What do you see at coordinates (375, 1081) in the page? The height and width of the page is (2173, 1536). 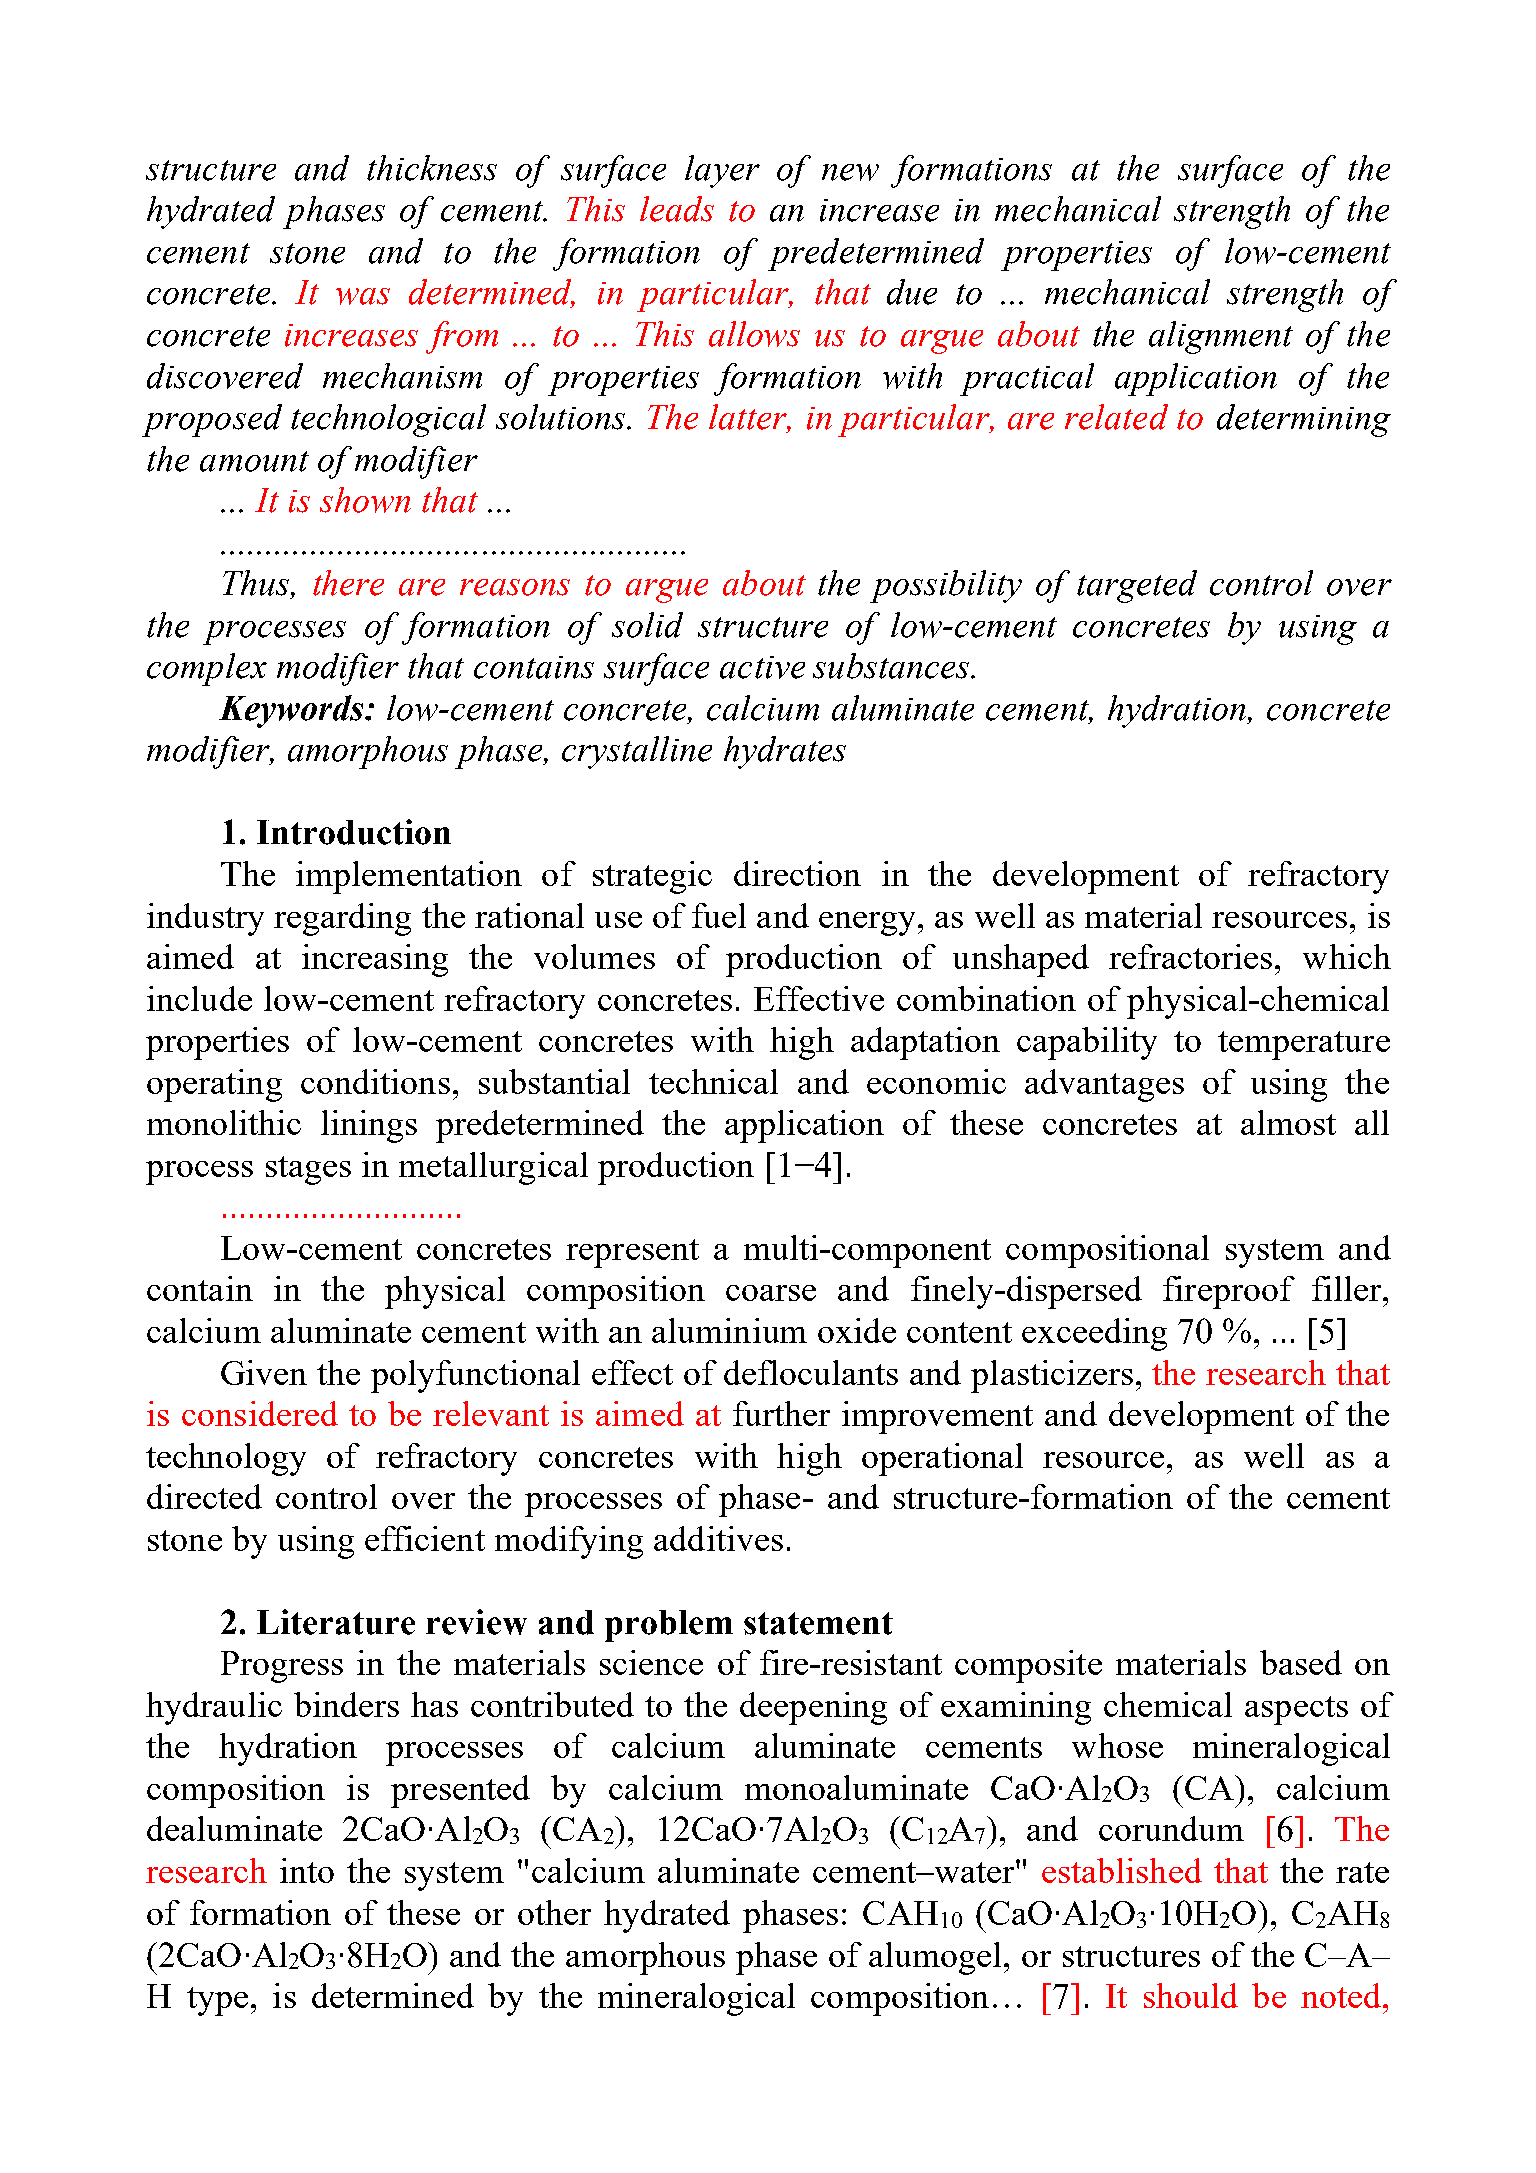 I see `conditions` at bounding box center [375, 1081].
